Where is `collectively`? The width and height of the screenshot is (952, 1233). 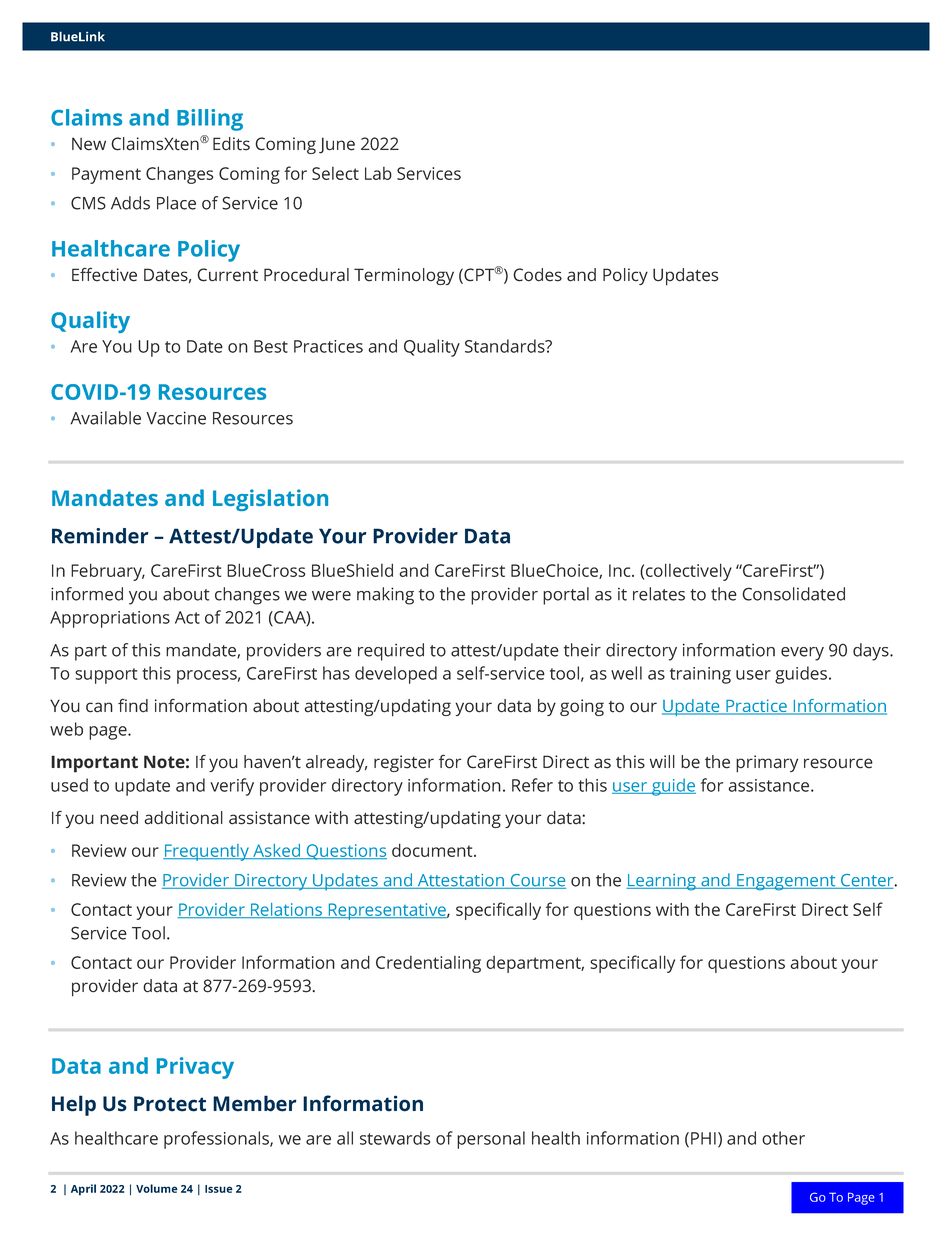 collectively is located at coordinates (689, 572).
